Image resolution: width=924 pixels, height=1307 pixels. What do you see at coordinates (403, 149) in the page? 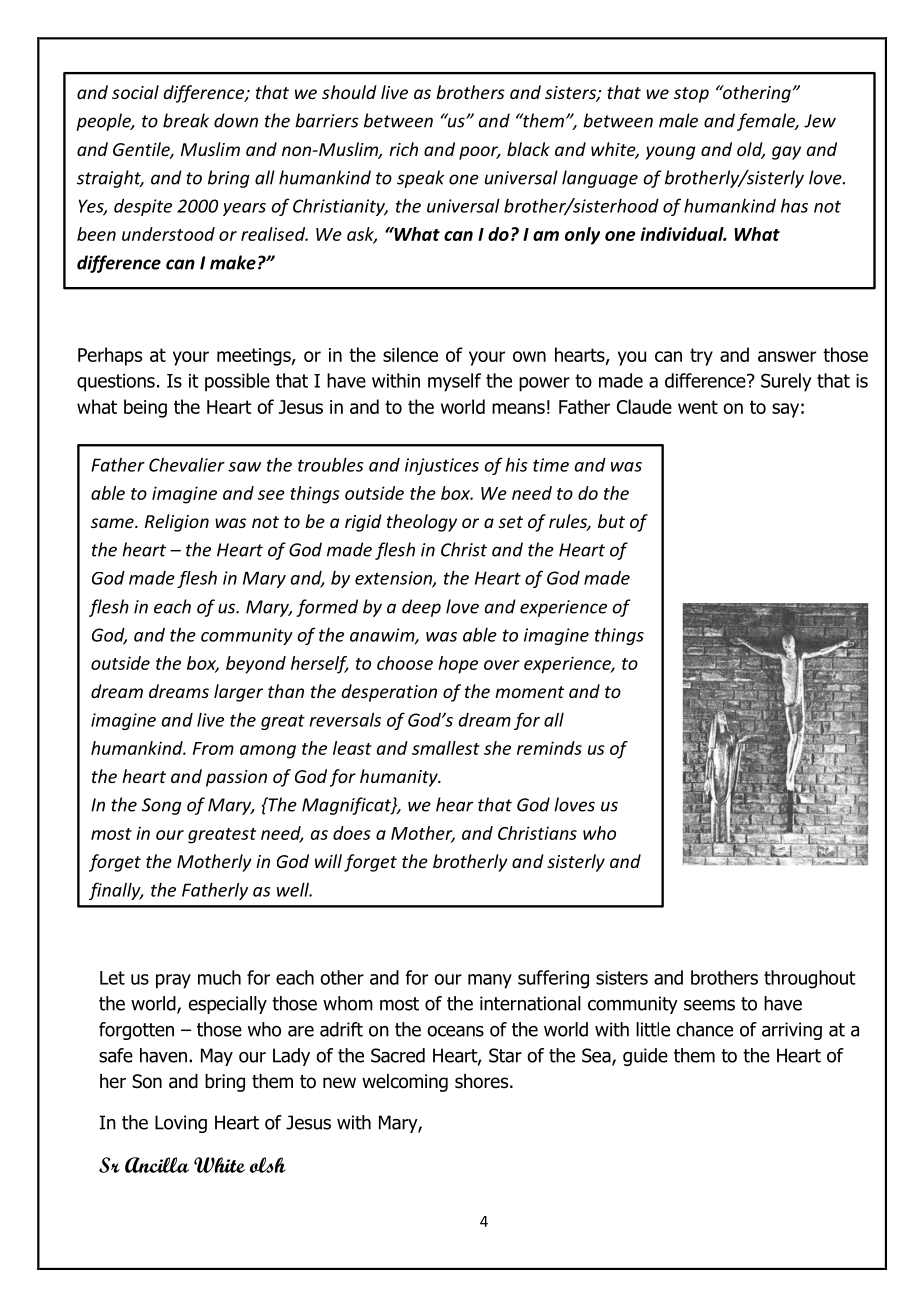
I see `rich` at bounding box center [403, 149].
